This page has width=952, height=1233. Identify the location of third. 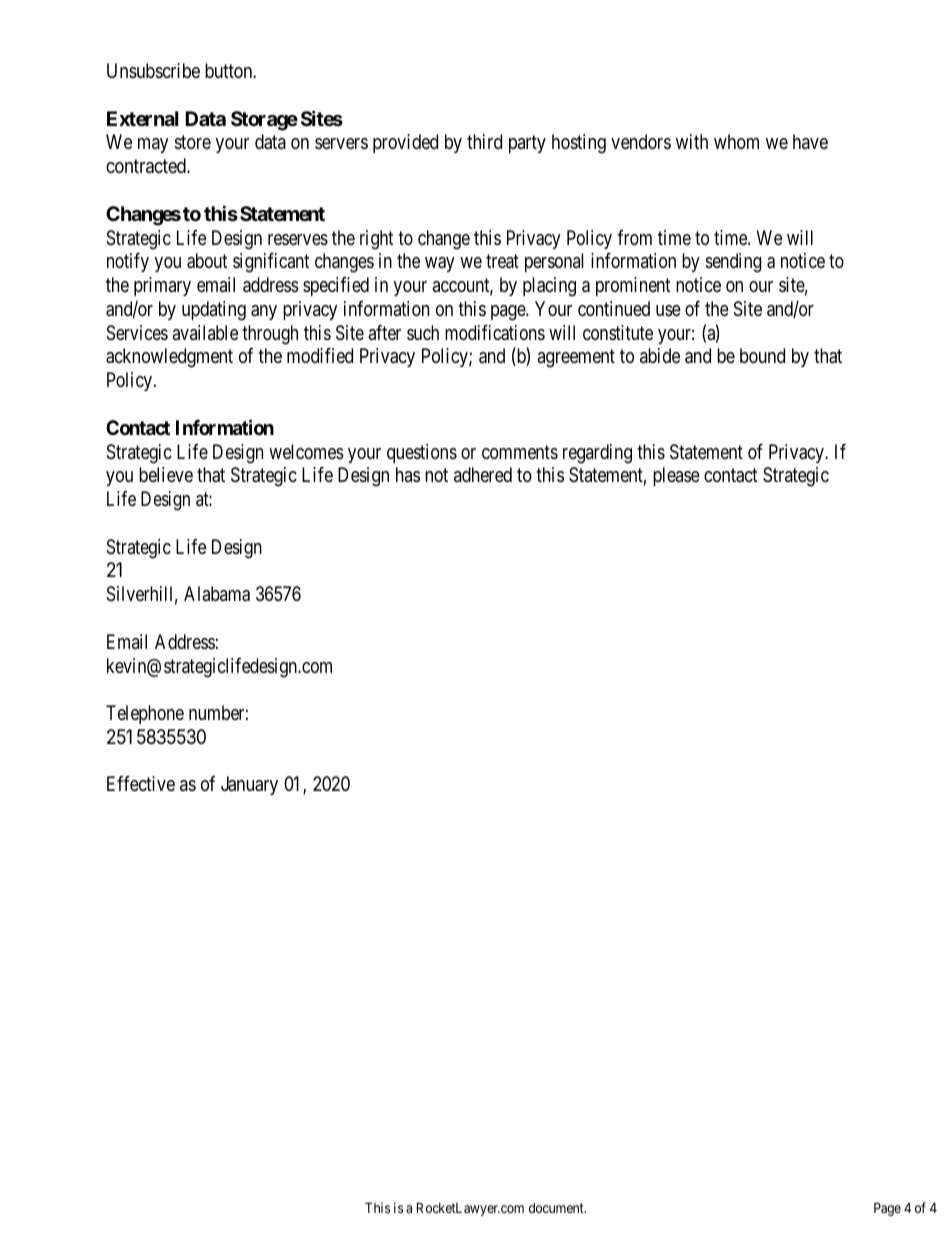
(484, 141).
